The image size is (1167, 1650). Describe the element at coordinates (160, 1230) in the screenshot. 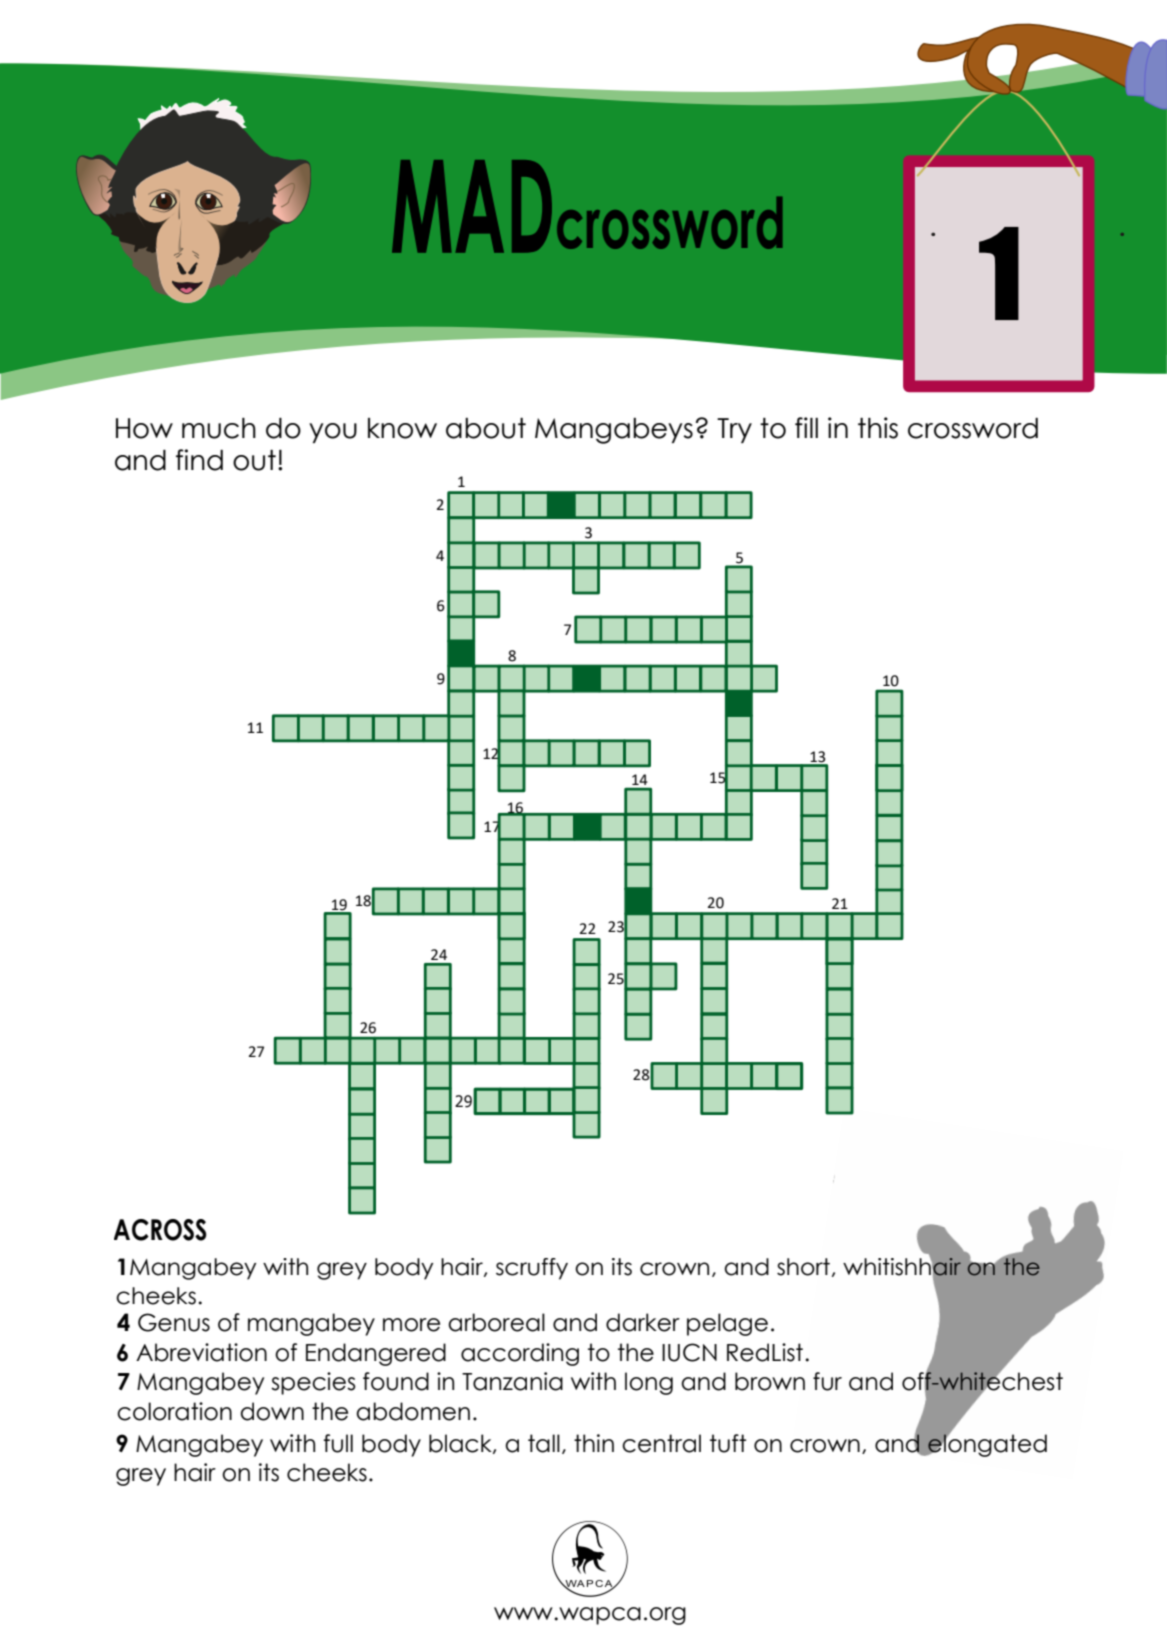

I see `ACROSS` at that location.
